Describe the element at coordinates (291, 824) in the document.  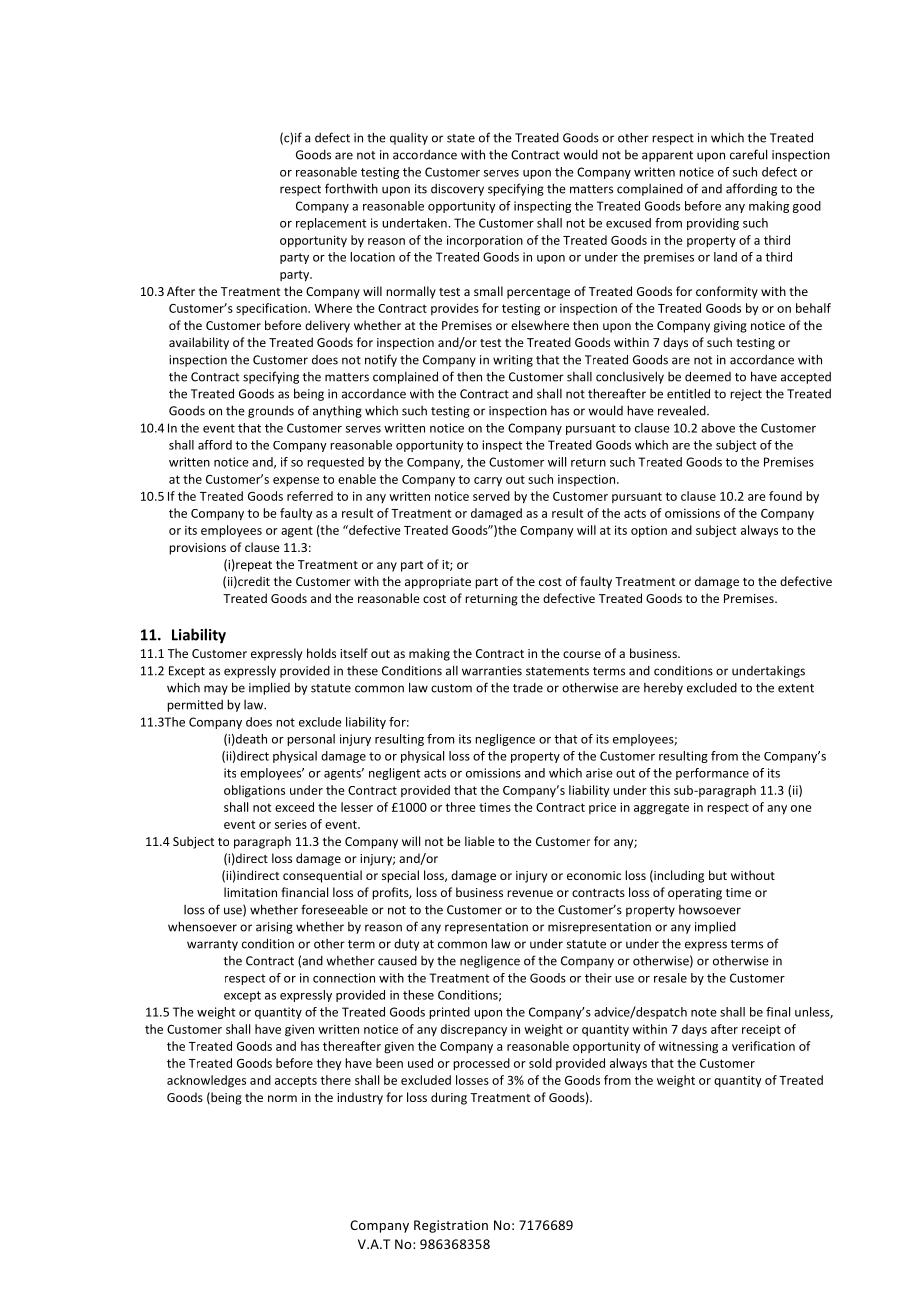
I see `series` at that location.
